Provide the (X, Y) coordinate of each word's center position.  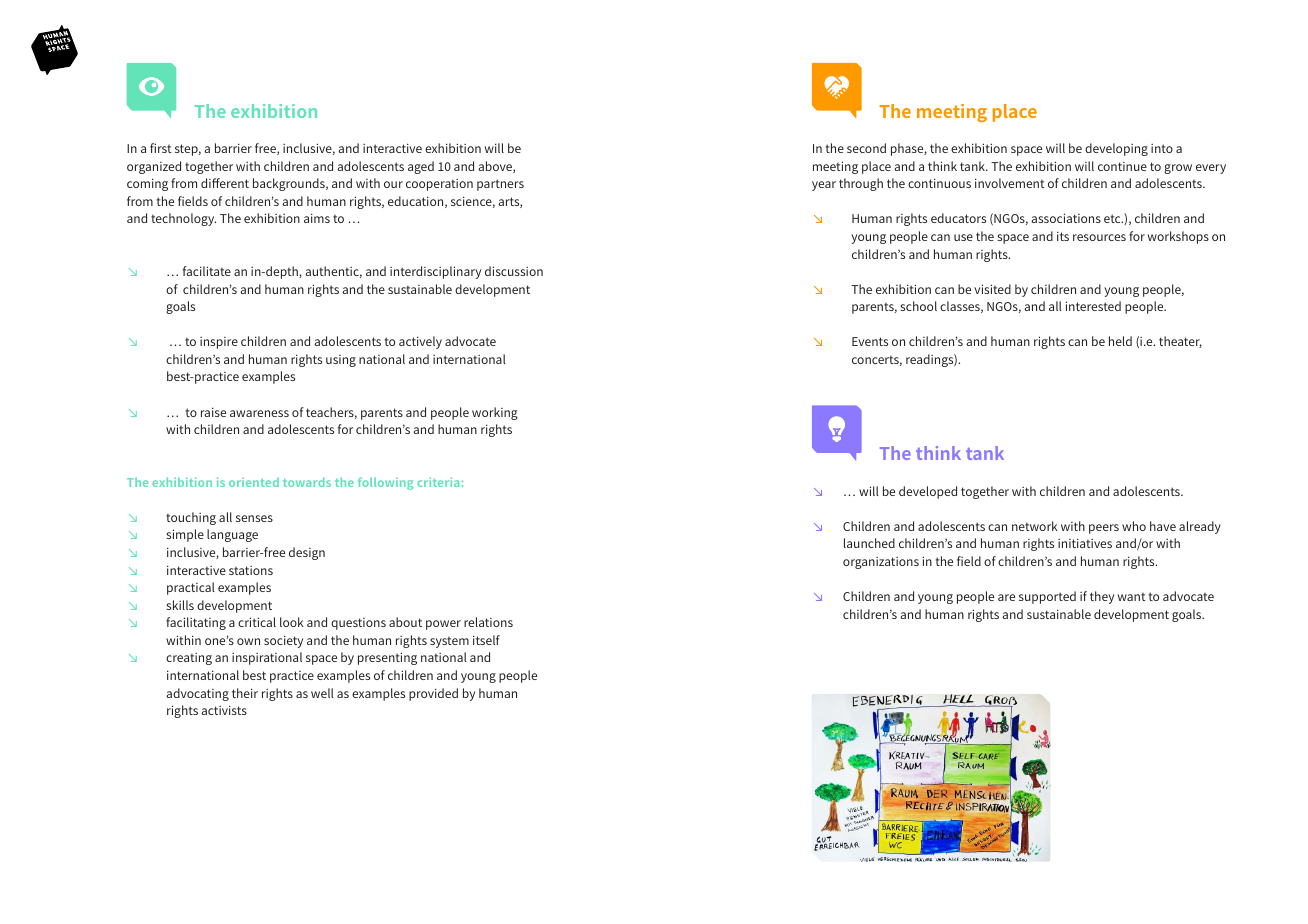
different (225, 183)
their (245, 693)
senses (254, 518)
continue (1122, 166)
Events (870, 341)
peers (1104, 529)
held (1120, 341)
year (824, 186)
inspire (219, 343)
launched (869, 543)
